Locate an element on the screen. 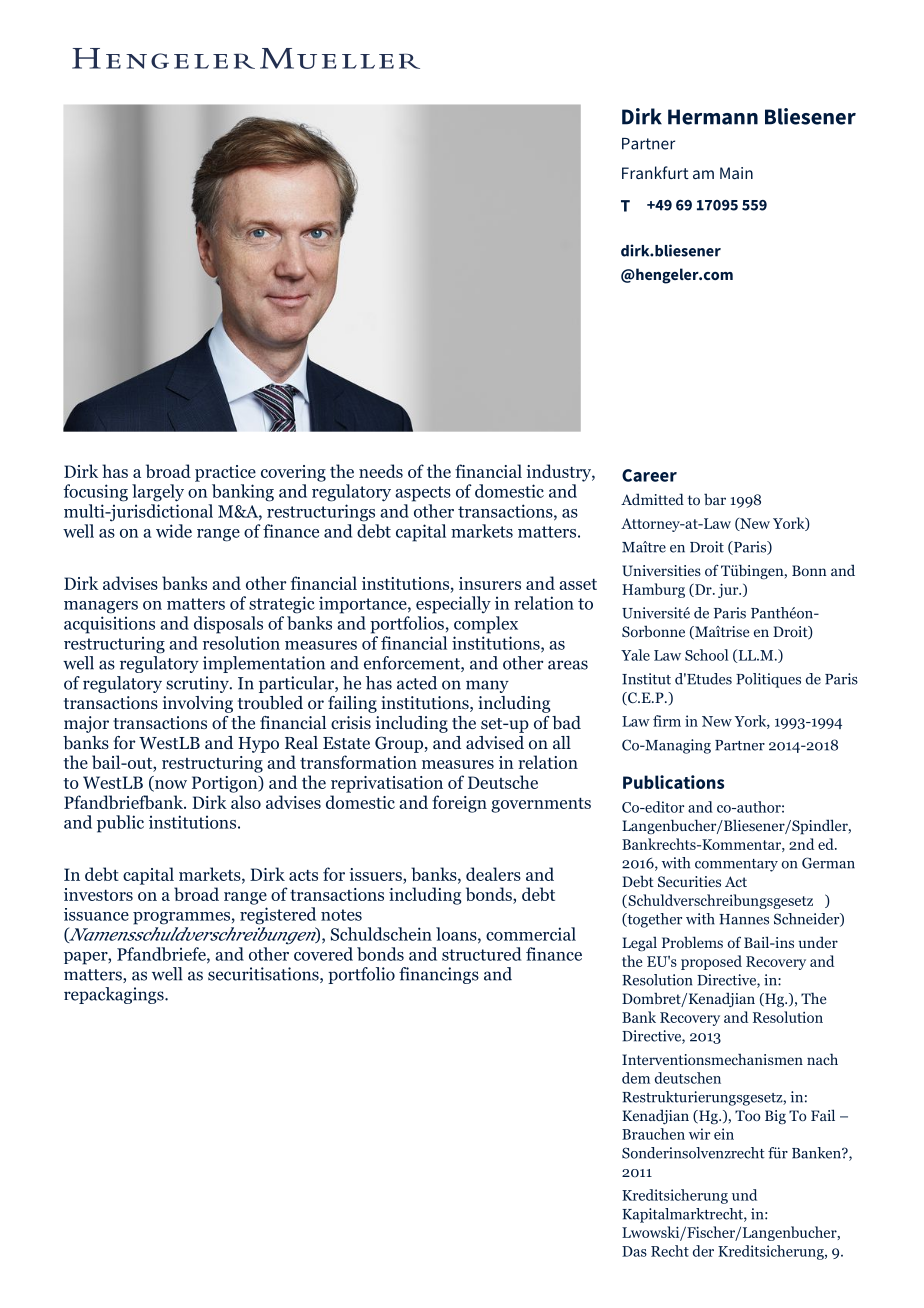  Frankfurt is located at coordinates (655, 172).
